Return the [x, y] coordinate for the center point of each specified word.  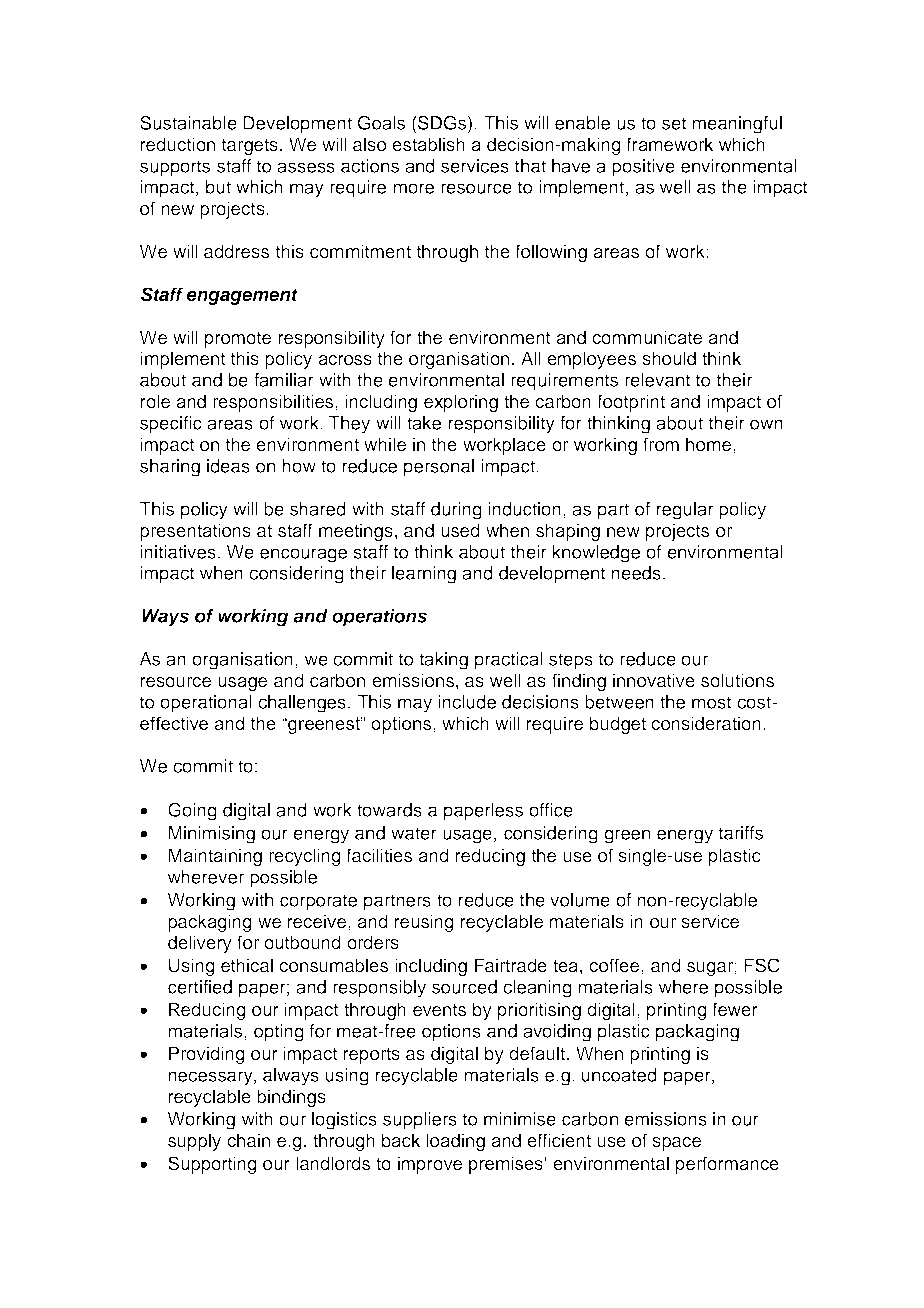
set [674, 123]
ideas [228, 466]
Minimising [212, 835]
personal [439, 468]
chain [248, 1140]
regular [685, 511]
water [414, 833]
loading [455, 1142]
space [676, 1144]
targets [250, 147]
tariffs [741, 833]
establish [428, 144]
